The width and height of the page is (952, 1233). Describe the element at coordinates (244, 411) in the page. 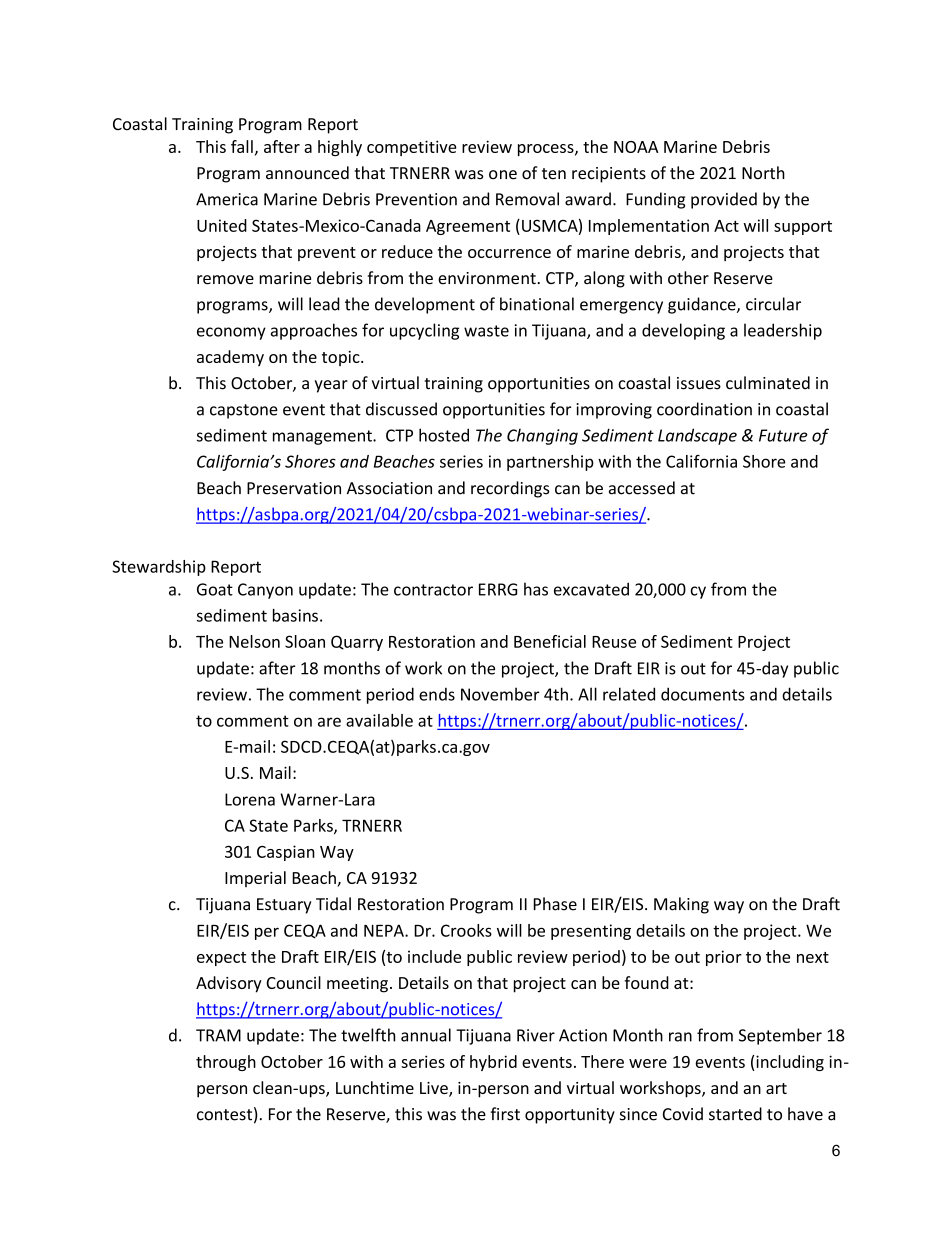

I see `capstone` at that location.
